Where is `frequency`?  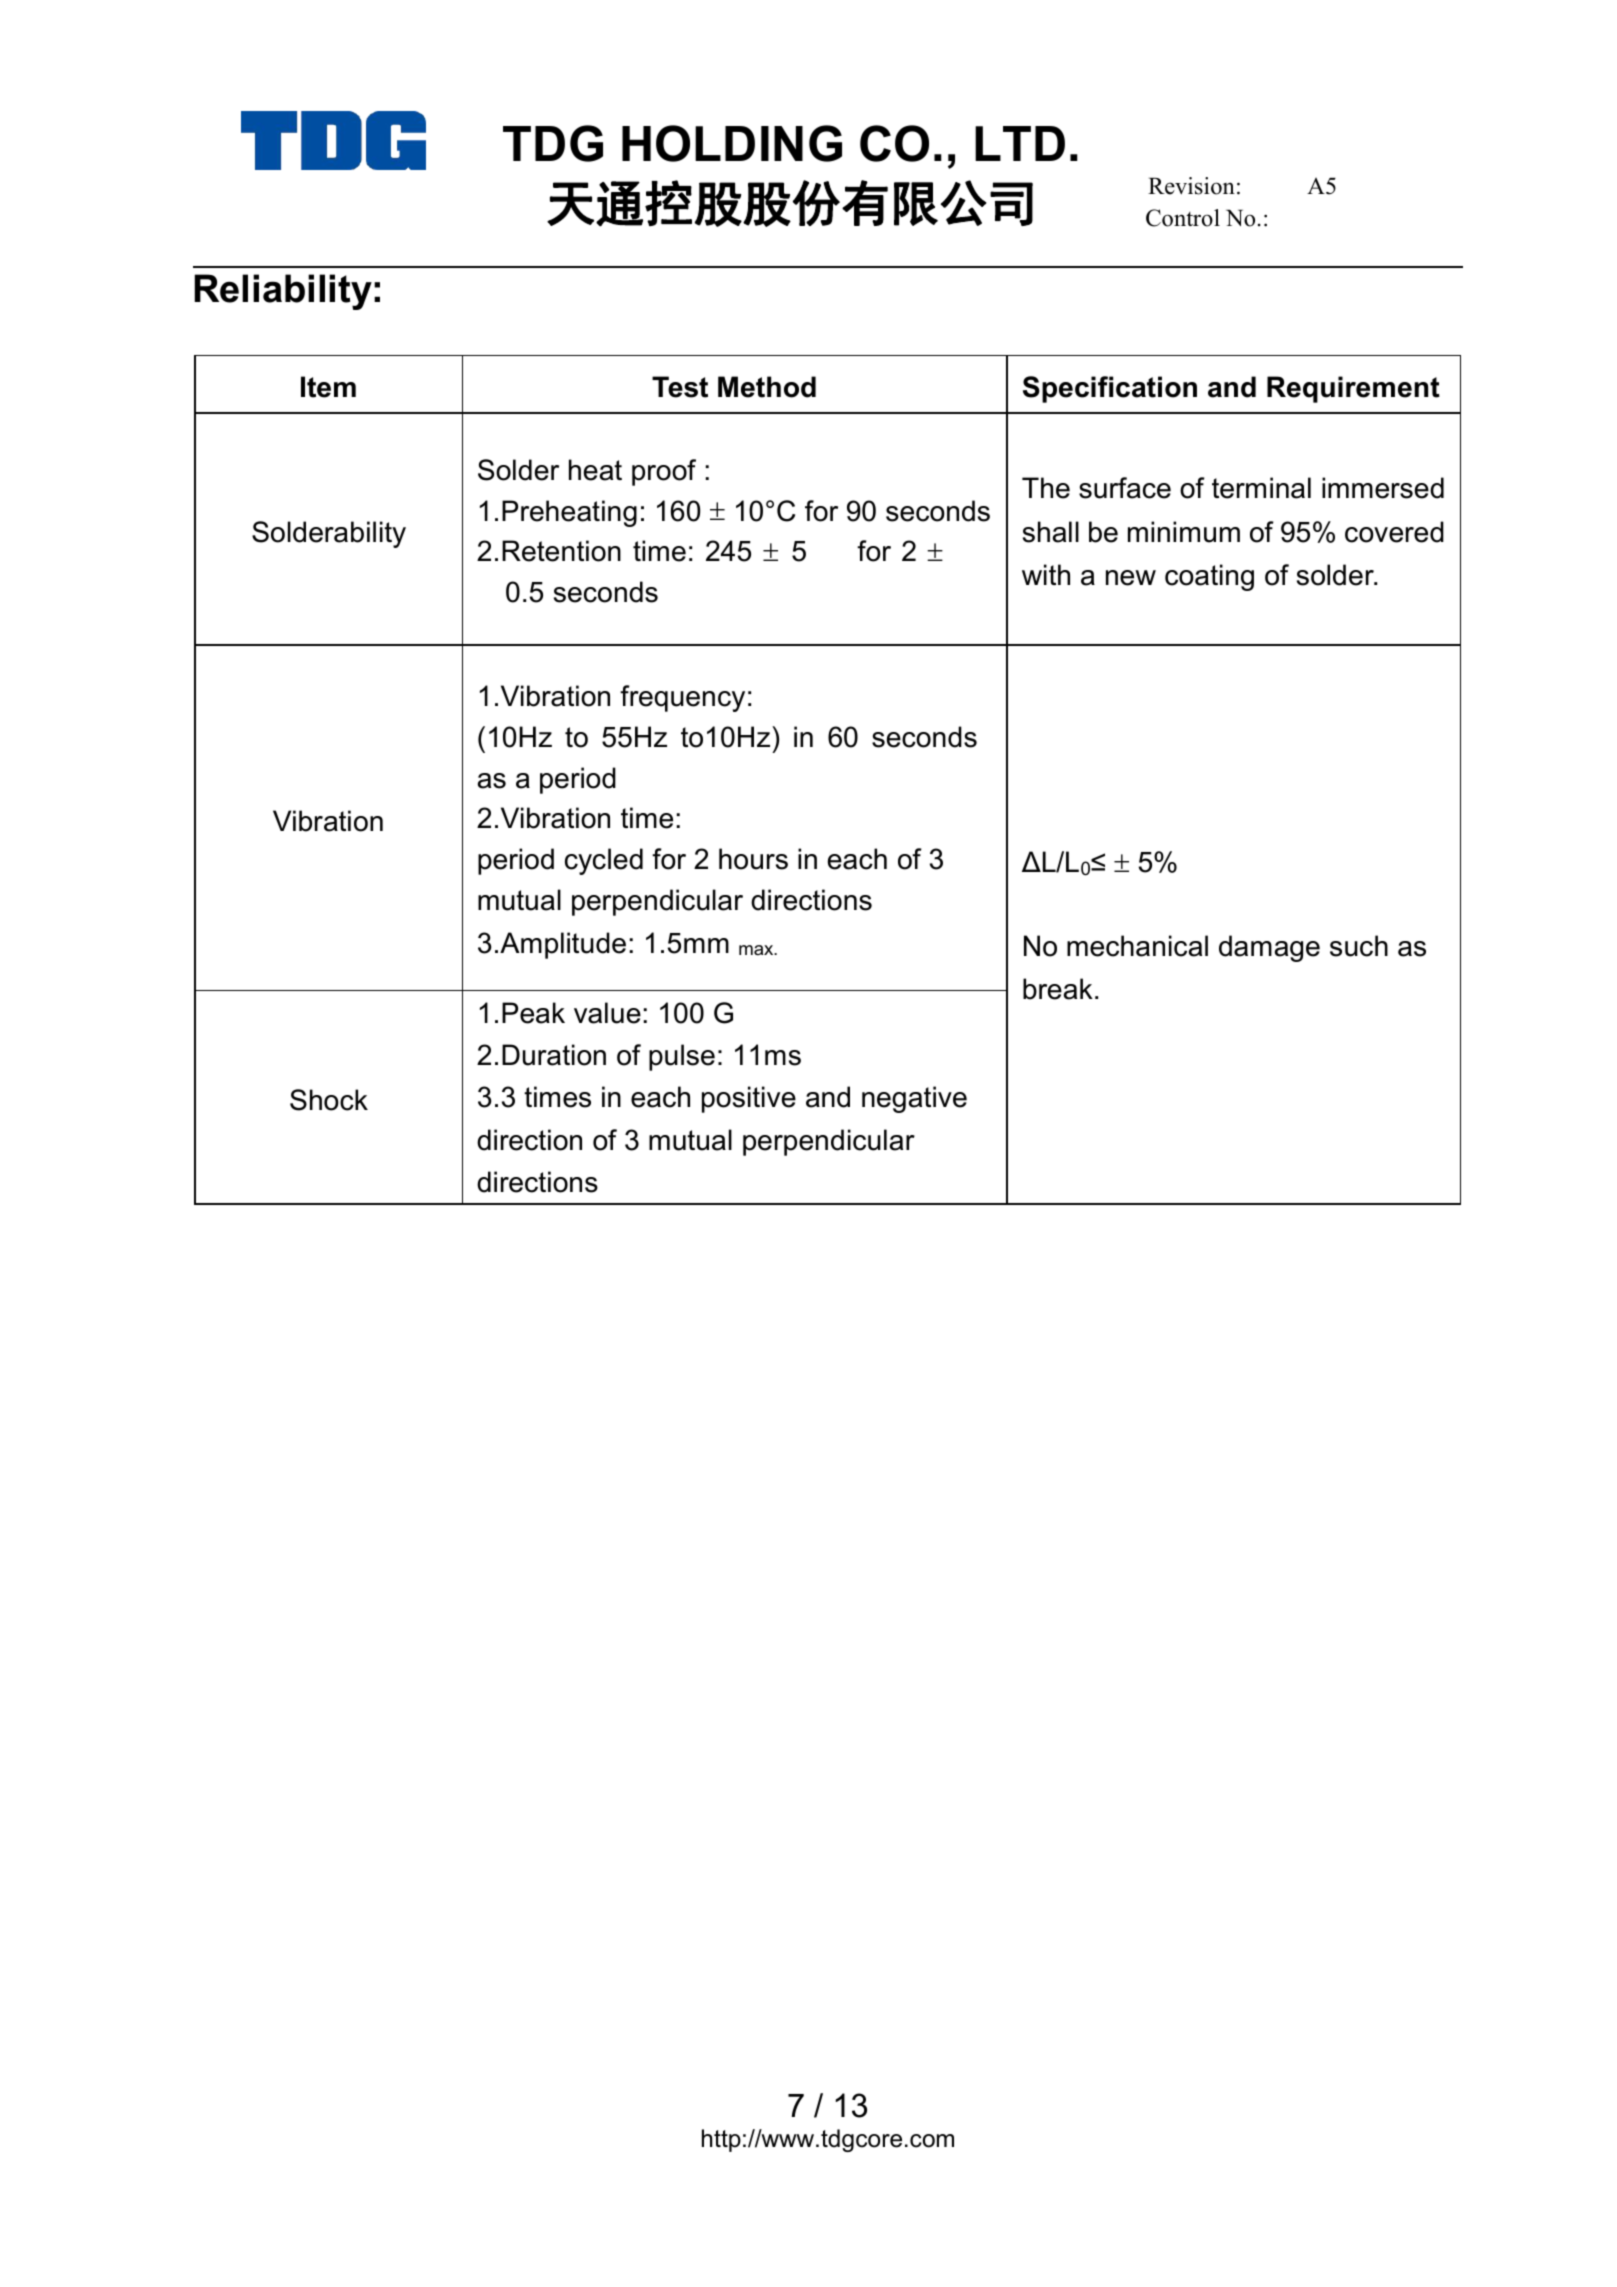 frequency is located at coordinates (682, 698).
